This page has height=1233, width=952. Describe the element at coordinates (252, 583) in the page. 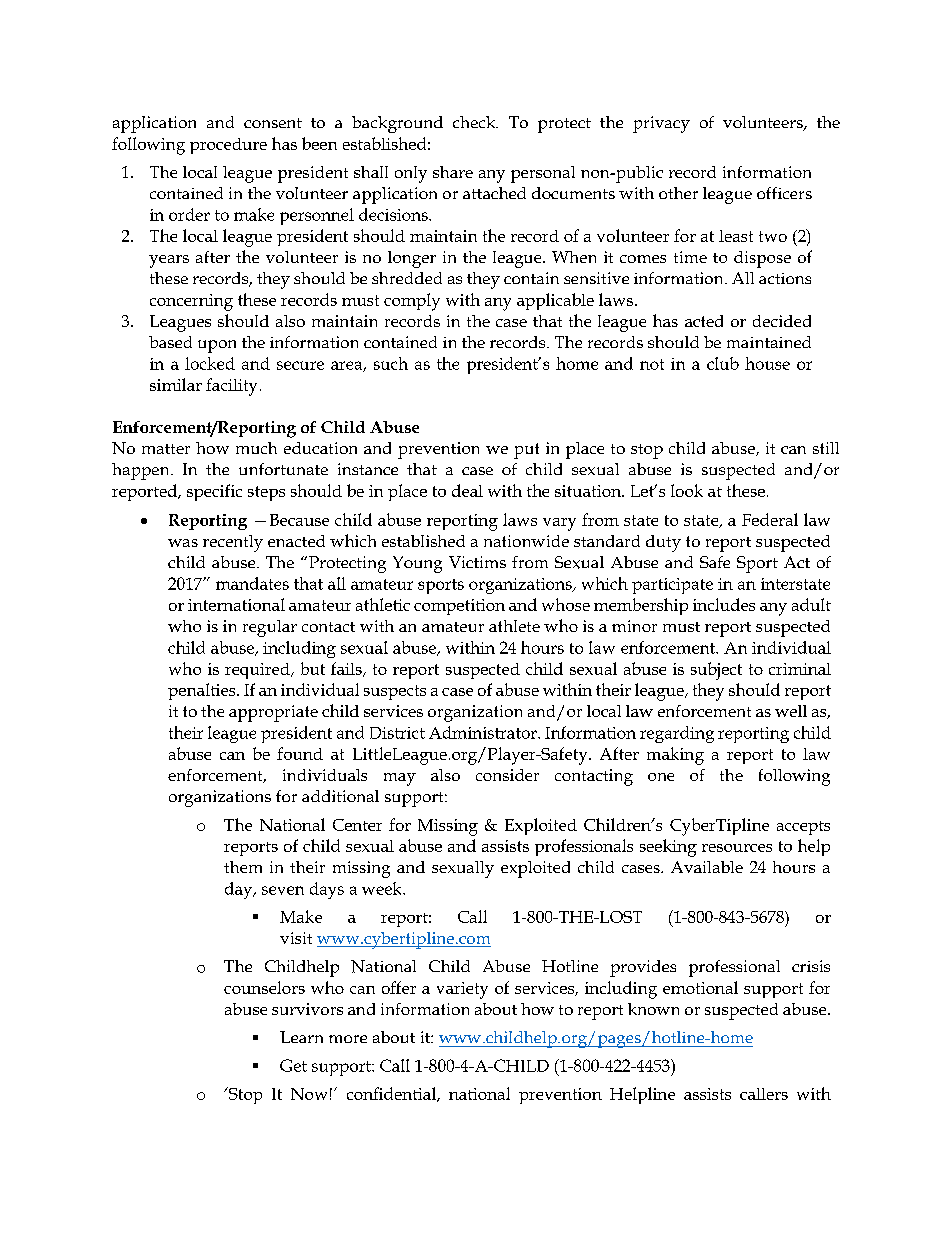

I see `mandates` at that location.
